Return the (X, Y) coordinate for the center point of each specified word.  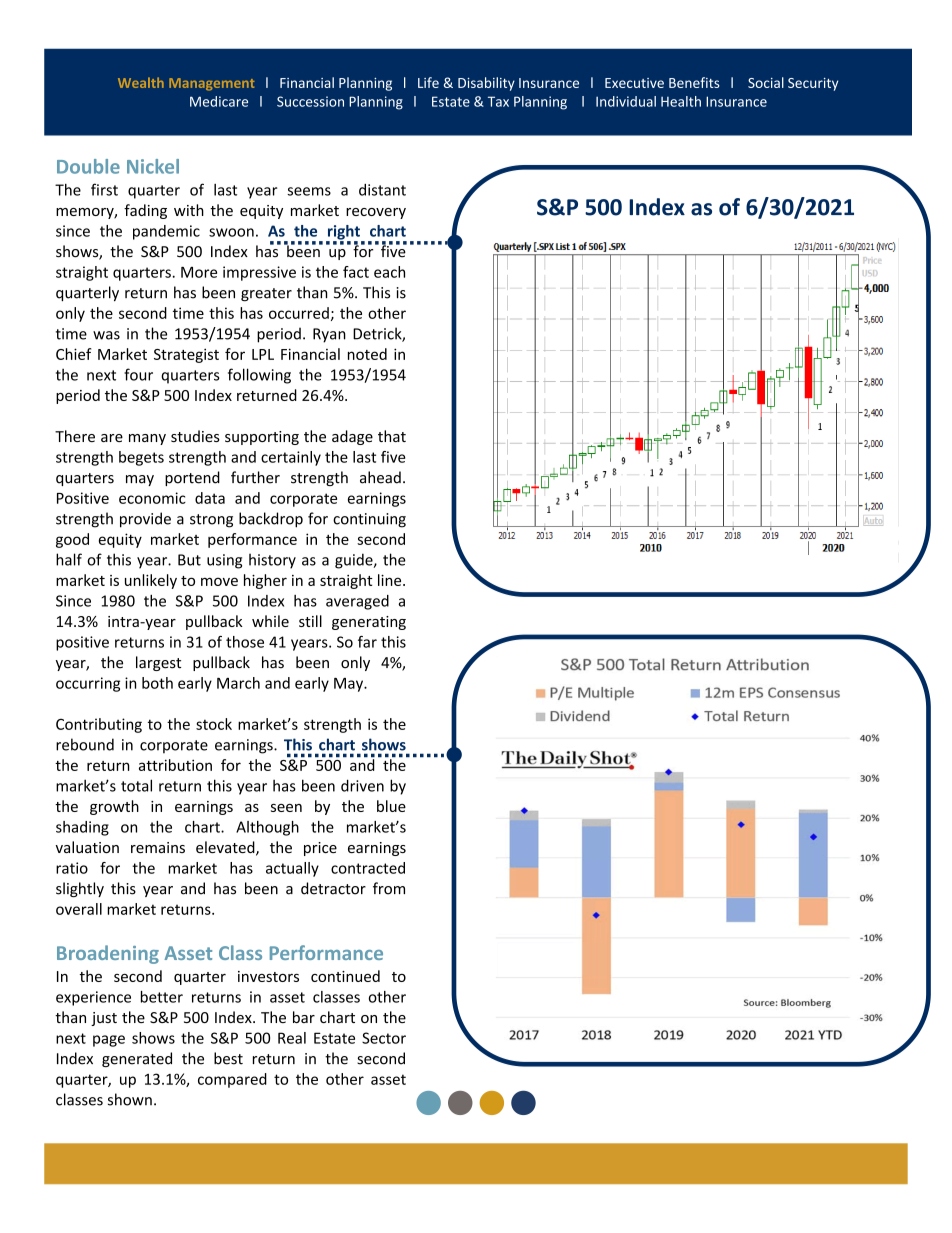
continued (345, 976)
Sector (384, 1038)
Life (428, 82)
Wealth (141, 82)
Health (681, 101)
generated (137, 1059)
